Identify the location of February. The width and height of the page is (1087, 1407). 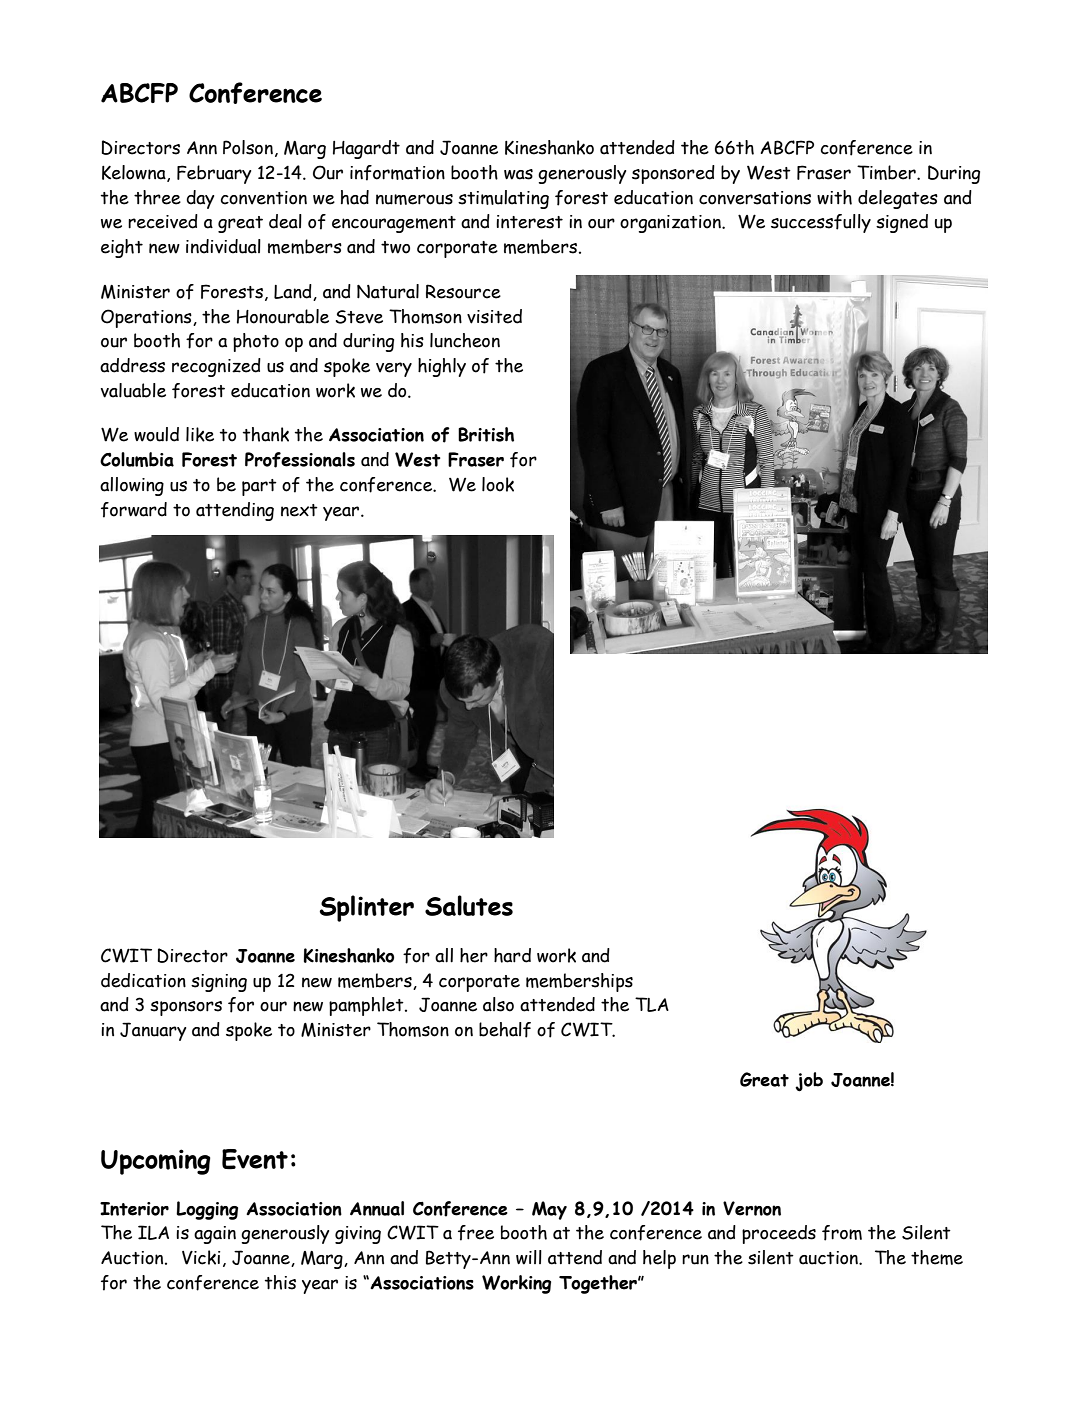
(214, 174).
